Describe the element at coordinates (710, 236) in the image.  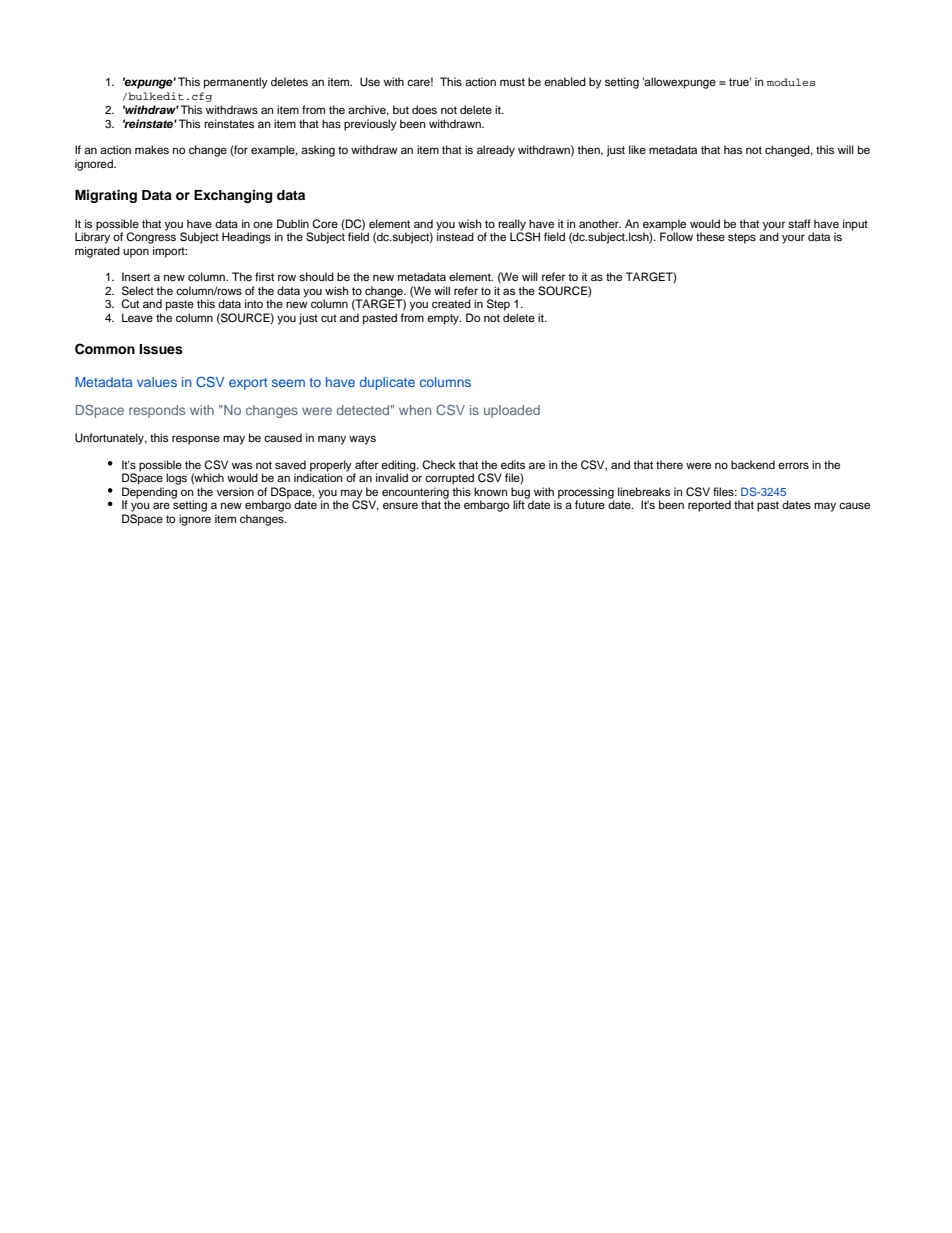
I see `these` at that location.
